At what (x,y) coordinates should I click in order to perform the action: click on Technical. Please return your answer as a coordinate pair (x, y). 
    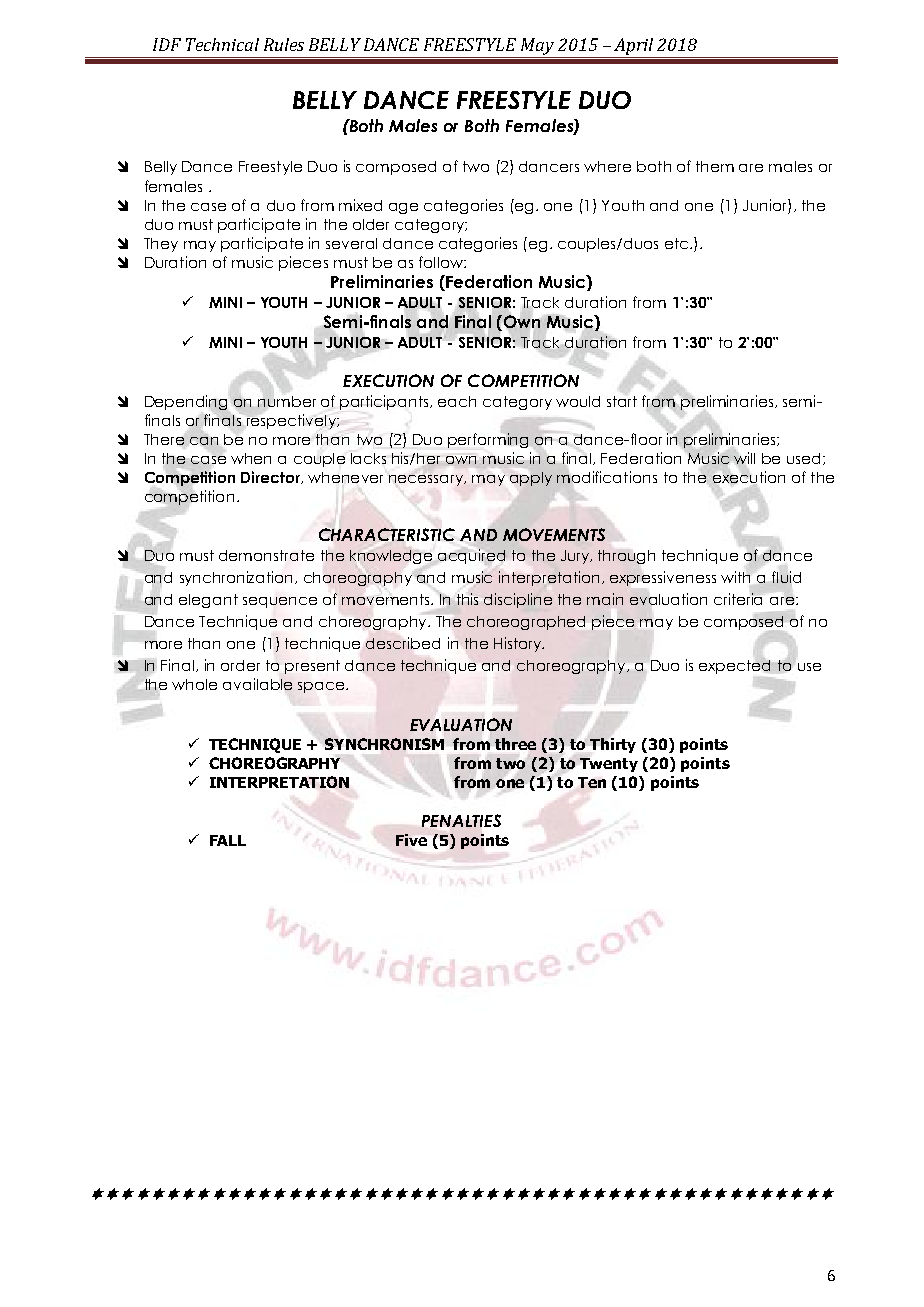
    Looking at the image, I should click on (222, 44).
